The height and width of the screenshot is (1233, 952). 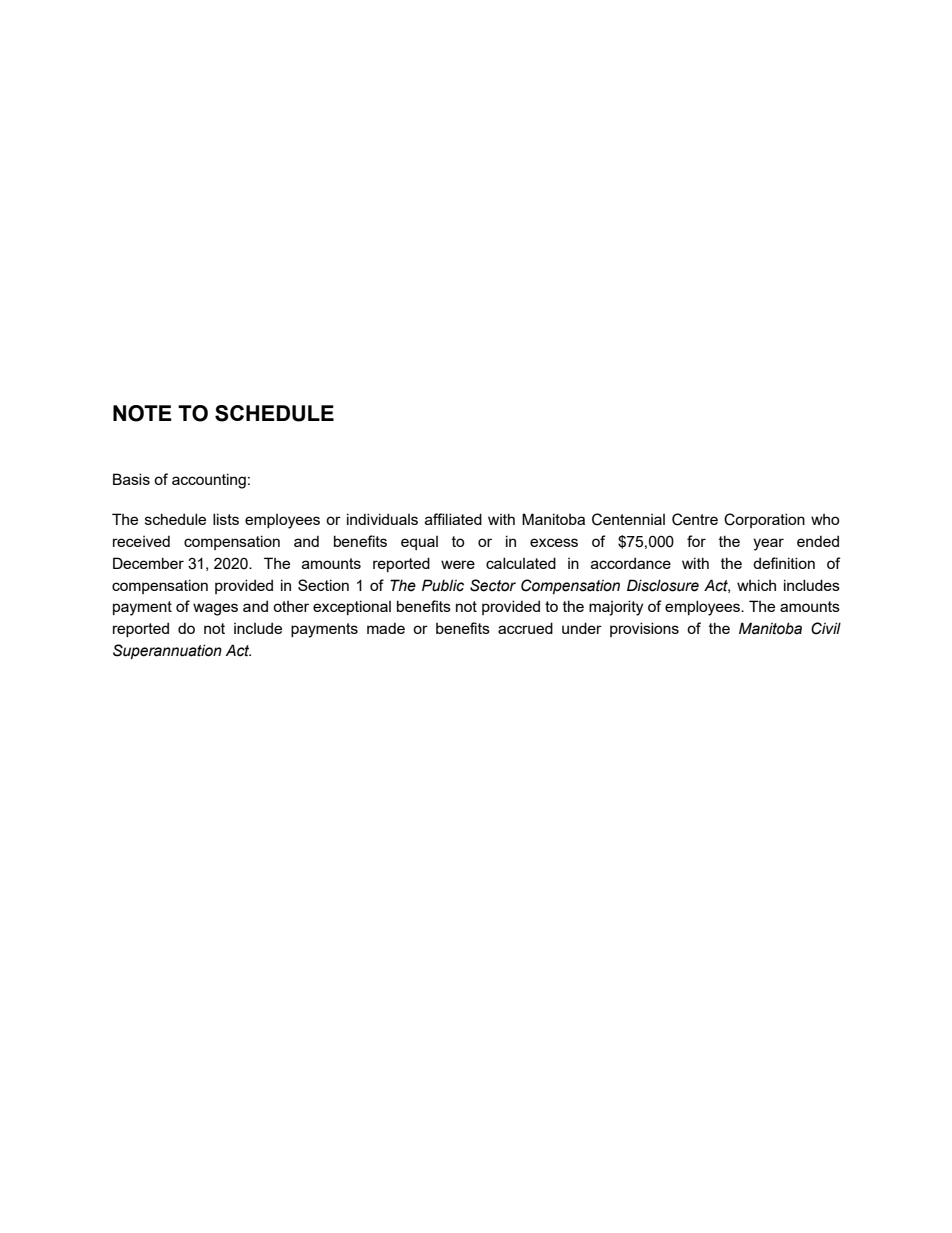 I want to click on affiliated, so click(x=453, y=519).
